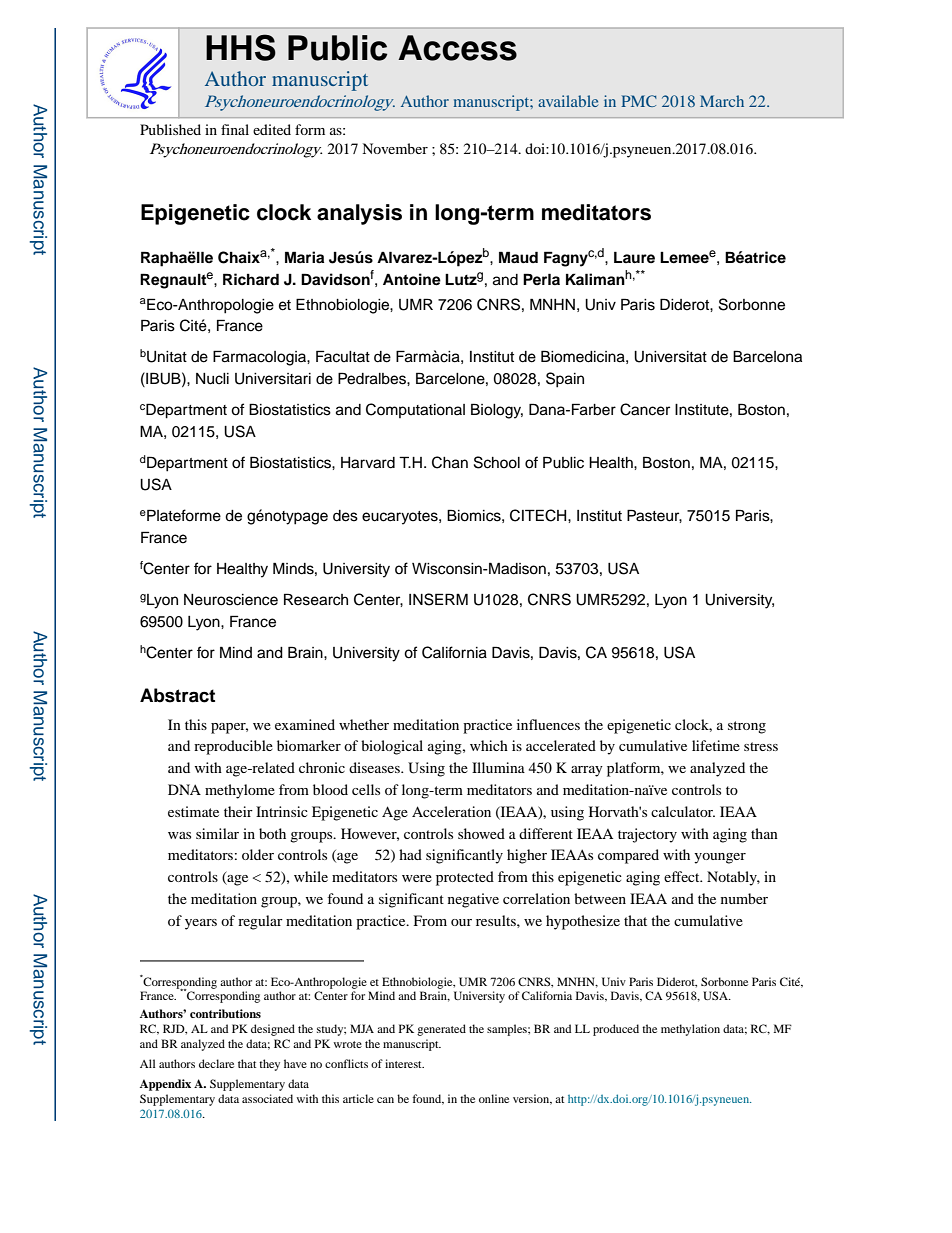 The height and width of the screenshot is (1233, 952). Describe the element at coordinates (216, 1063) in the screenshot. I see `declare` at that location.
